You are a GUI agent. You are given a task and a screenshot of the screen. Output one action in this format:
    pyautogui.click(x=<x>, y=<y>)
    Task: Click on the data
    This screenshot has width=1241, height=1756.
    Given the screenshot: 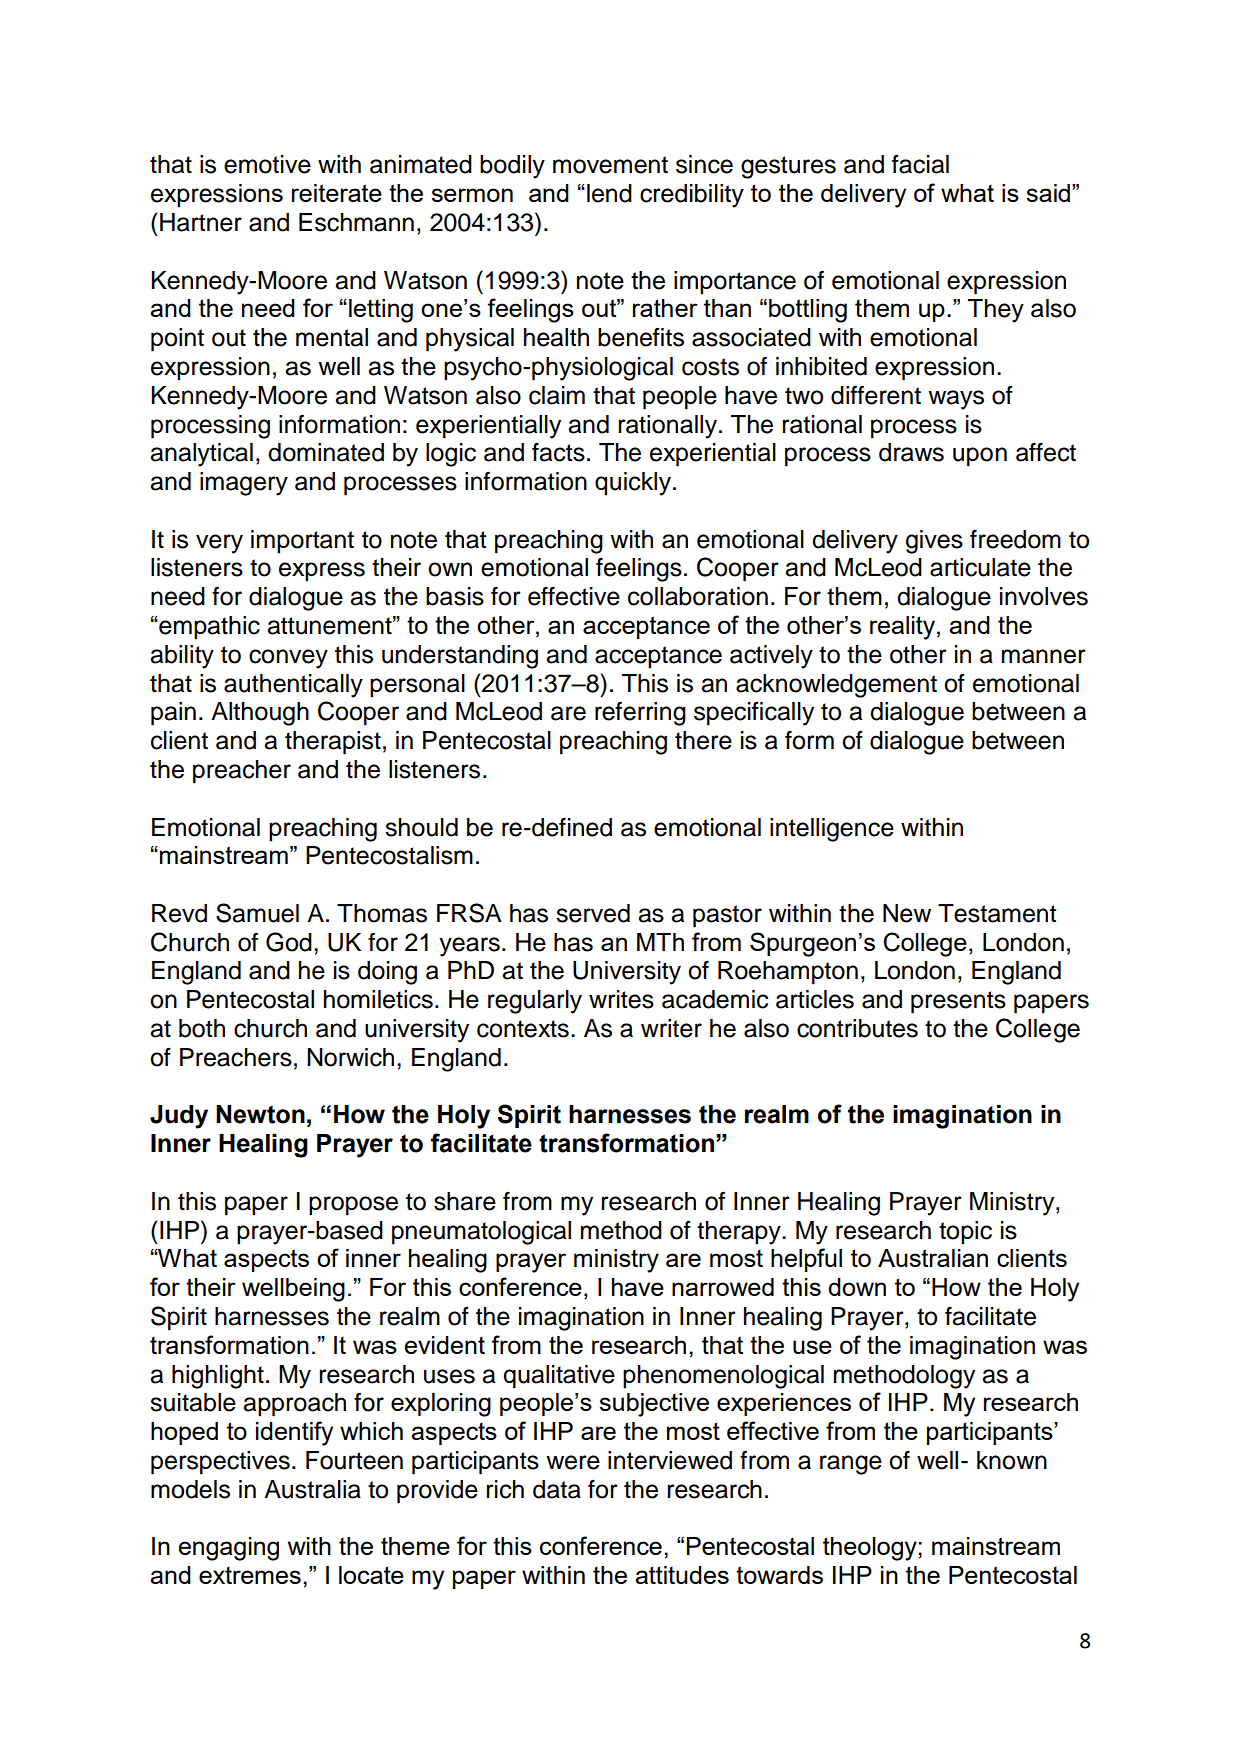 What is the action you would take?
    pyautogui.click(x=557, y=1489)
